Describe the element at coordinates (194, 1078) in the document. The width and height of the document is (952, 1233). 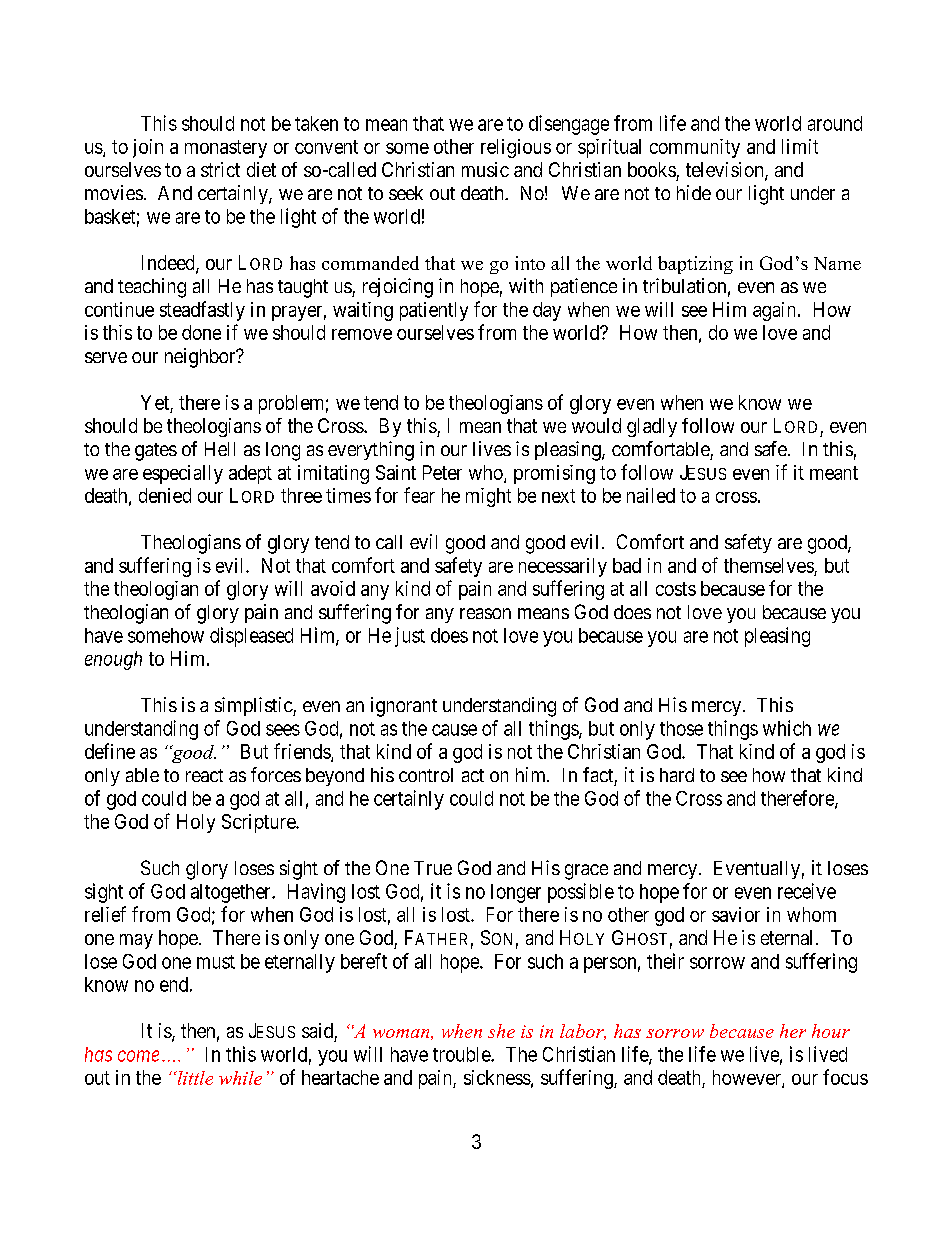
I see `little` at that location.
